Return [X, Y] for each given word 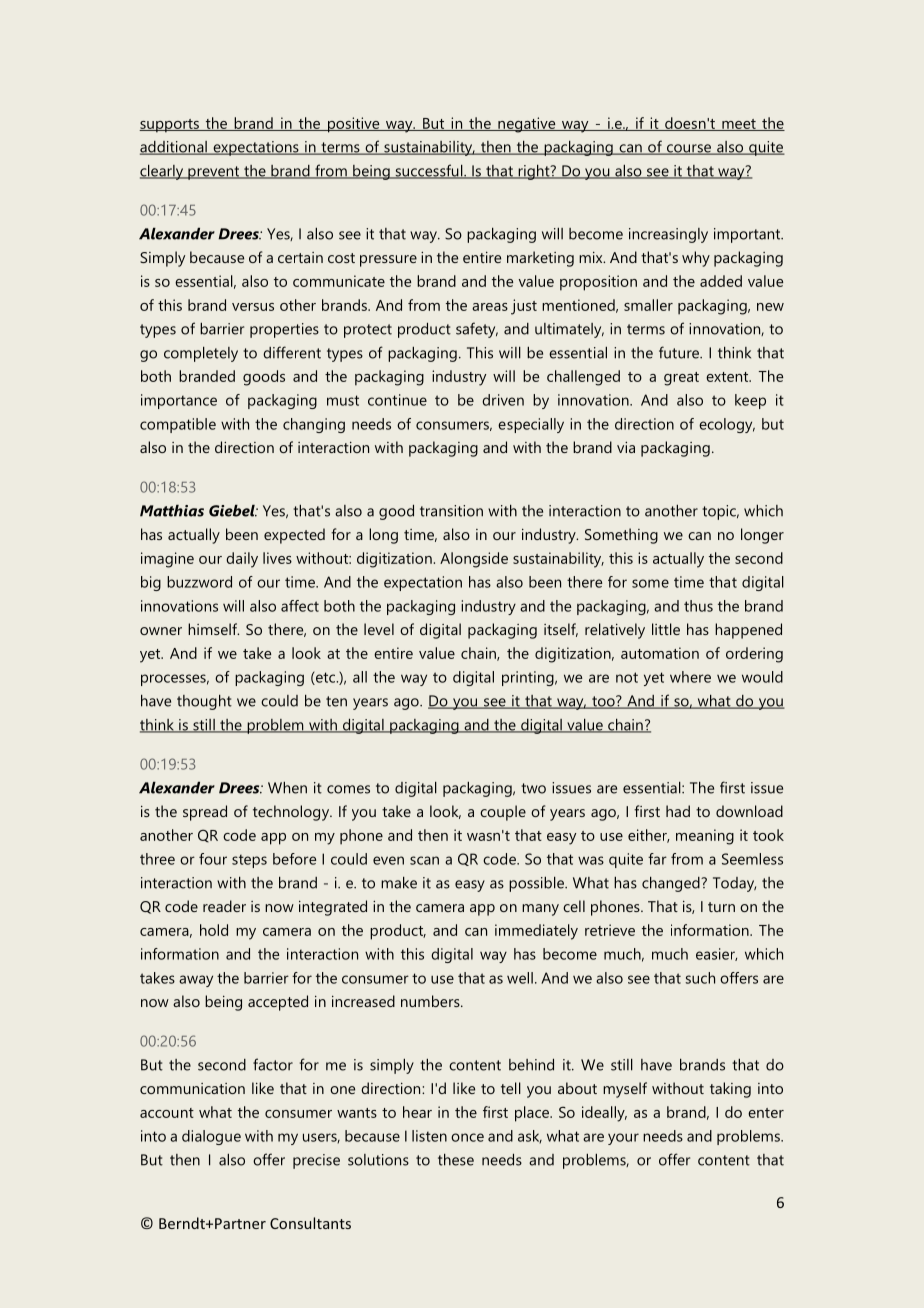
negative [527, 125]
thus [698, 606]
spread [205, 813]
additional [174, 148]
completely [201, 354]
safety [477, 330]
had [678, 811]
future [680, 352]
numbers [431, 1001]
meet [739, 125]
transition [451, 511]
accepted [278, 1003]
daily [242, 560]
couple [503, 813]
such [700, 978]
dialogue [211, 1137]
